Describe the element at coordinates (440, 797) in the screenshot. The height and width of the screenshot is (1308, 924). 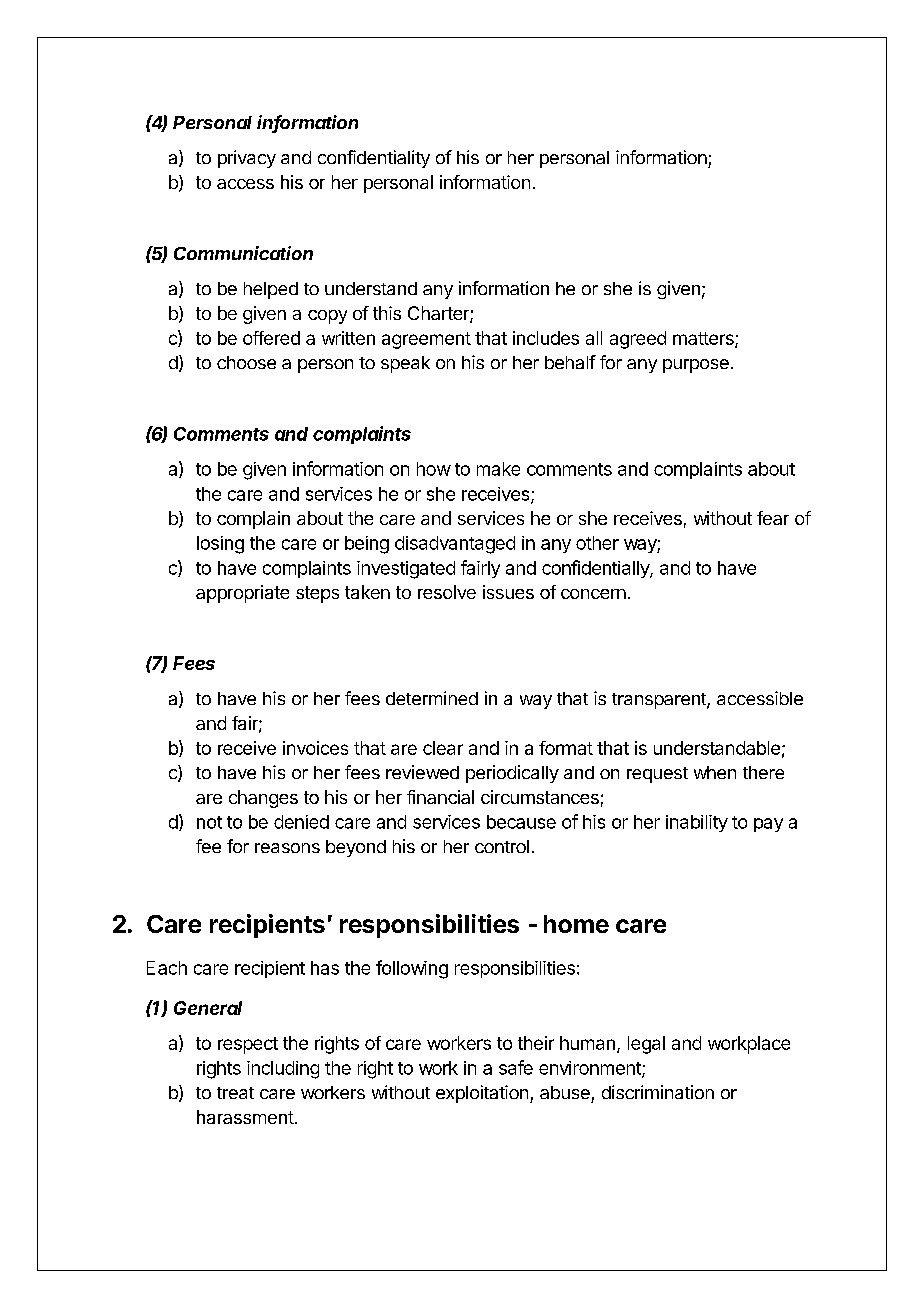
I see `financial` at that location.
